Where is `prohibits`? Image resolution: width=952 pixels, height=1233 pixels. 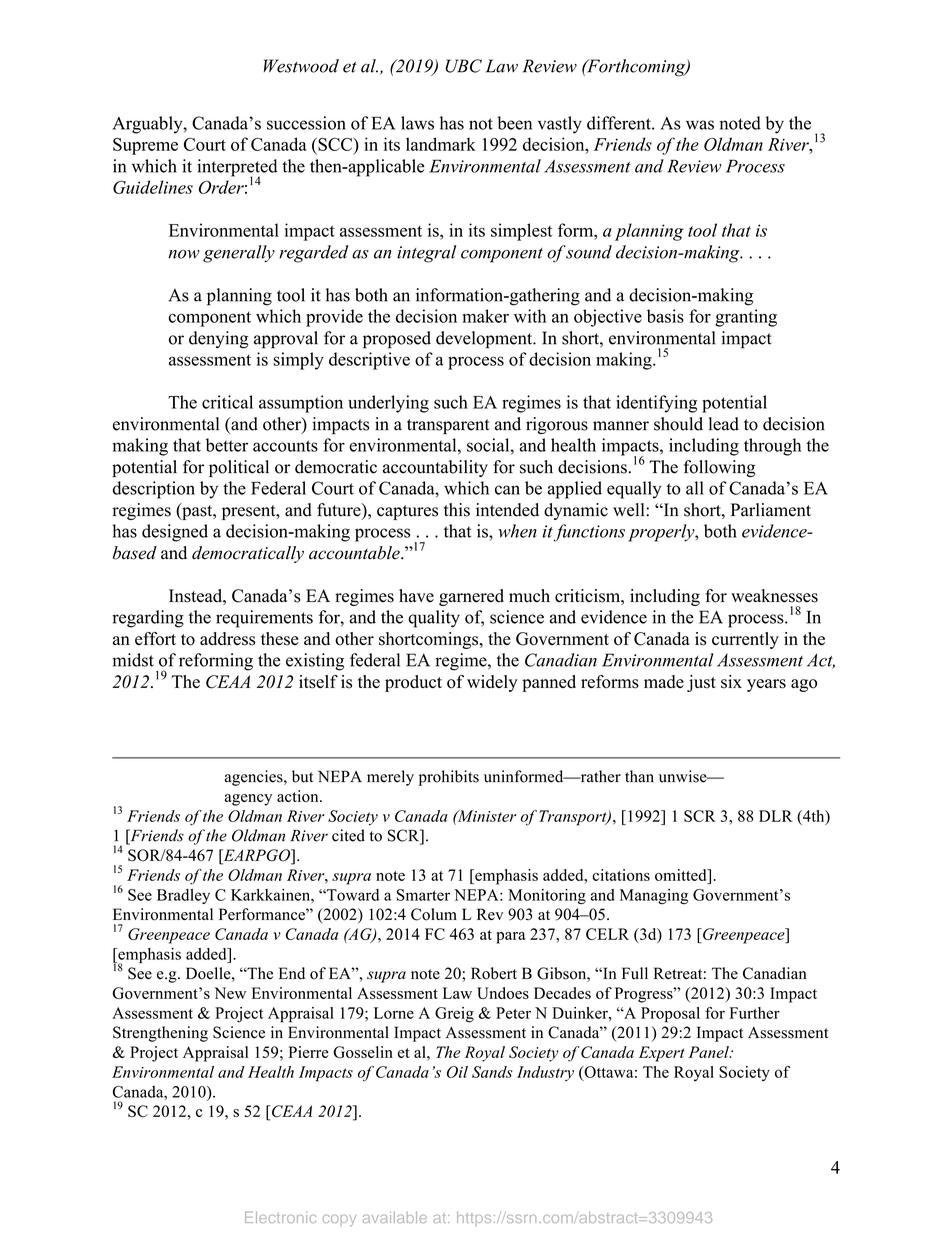 prohibits is located at coordinates (449, 778).
